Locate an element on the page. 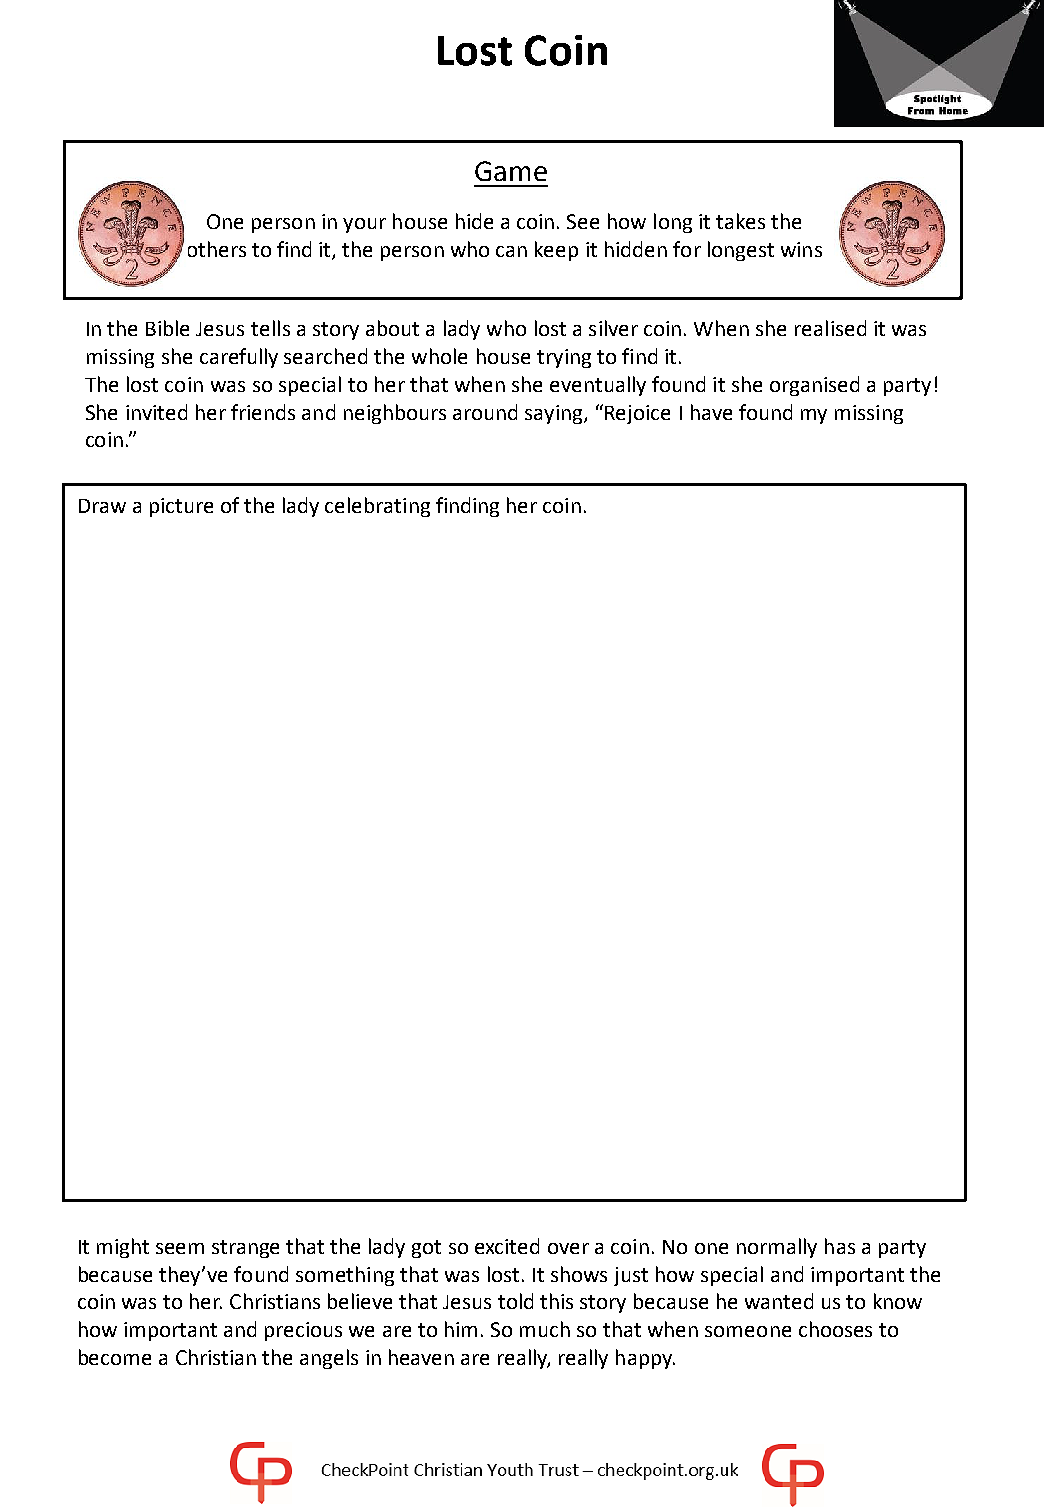 This image has width=1044, height=1507. have is located at coordinates (711, 412).
